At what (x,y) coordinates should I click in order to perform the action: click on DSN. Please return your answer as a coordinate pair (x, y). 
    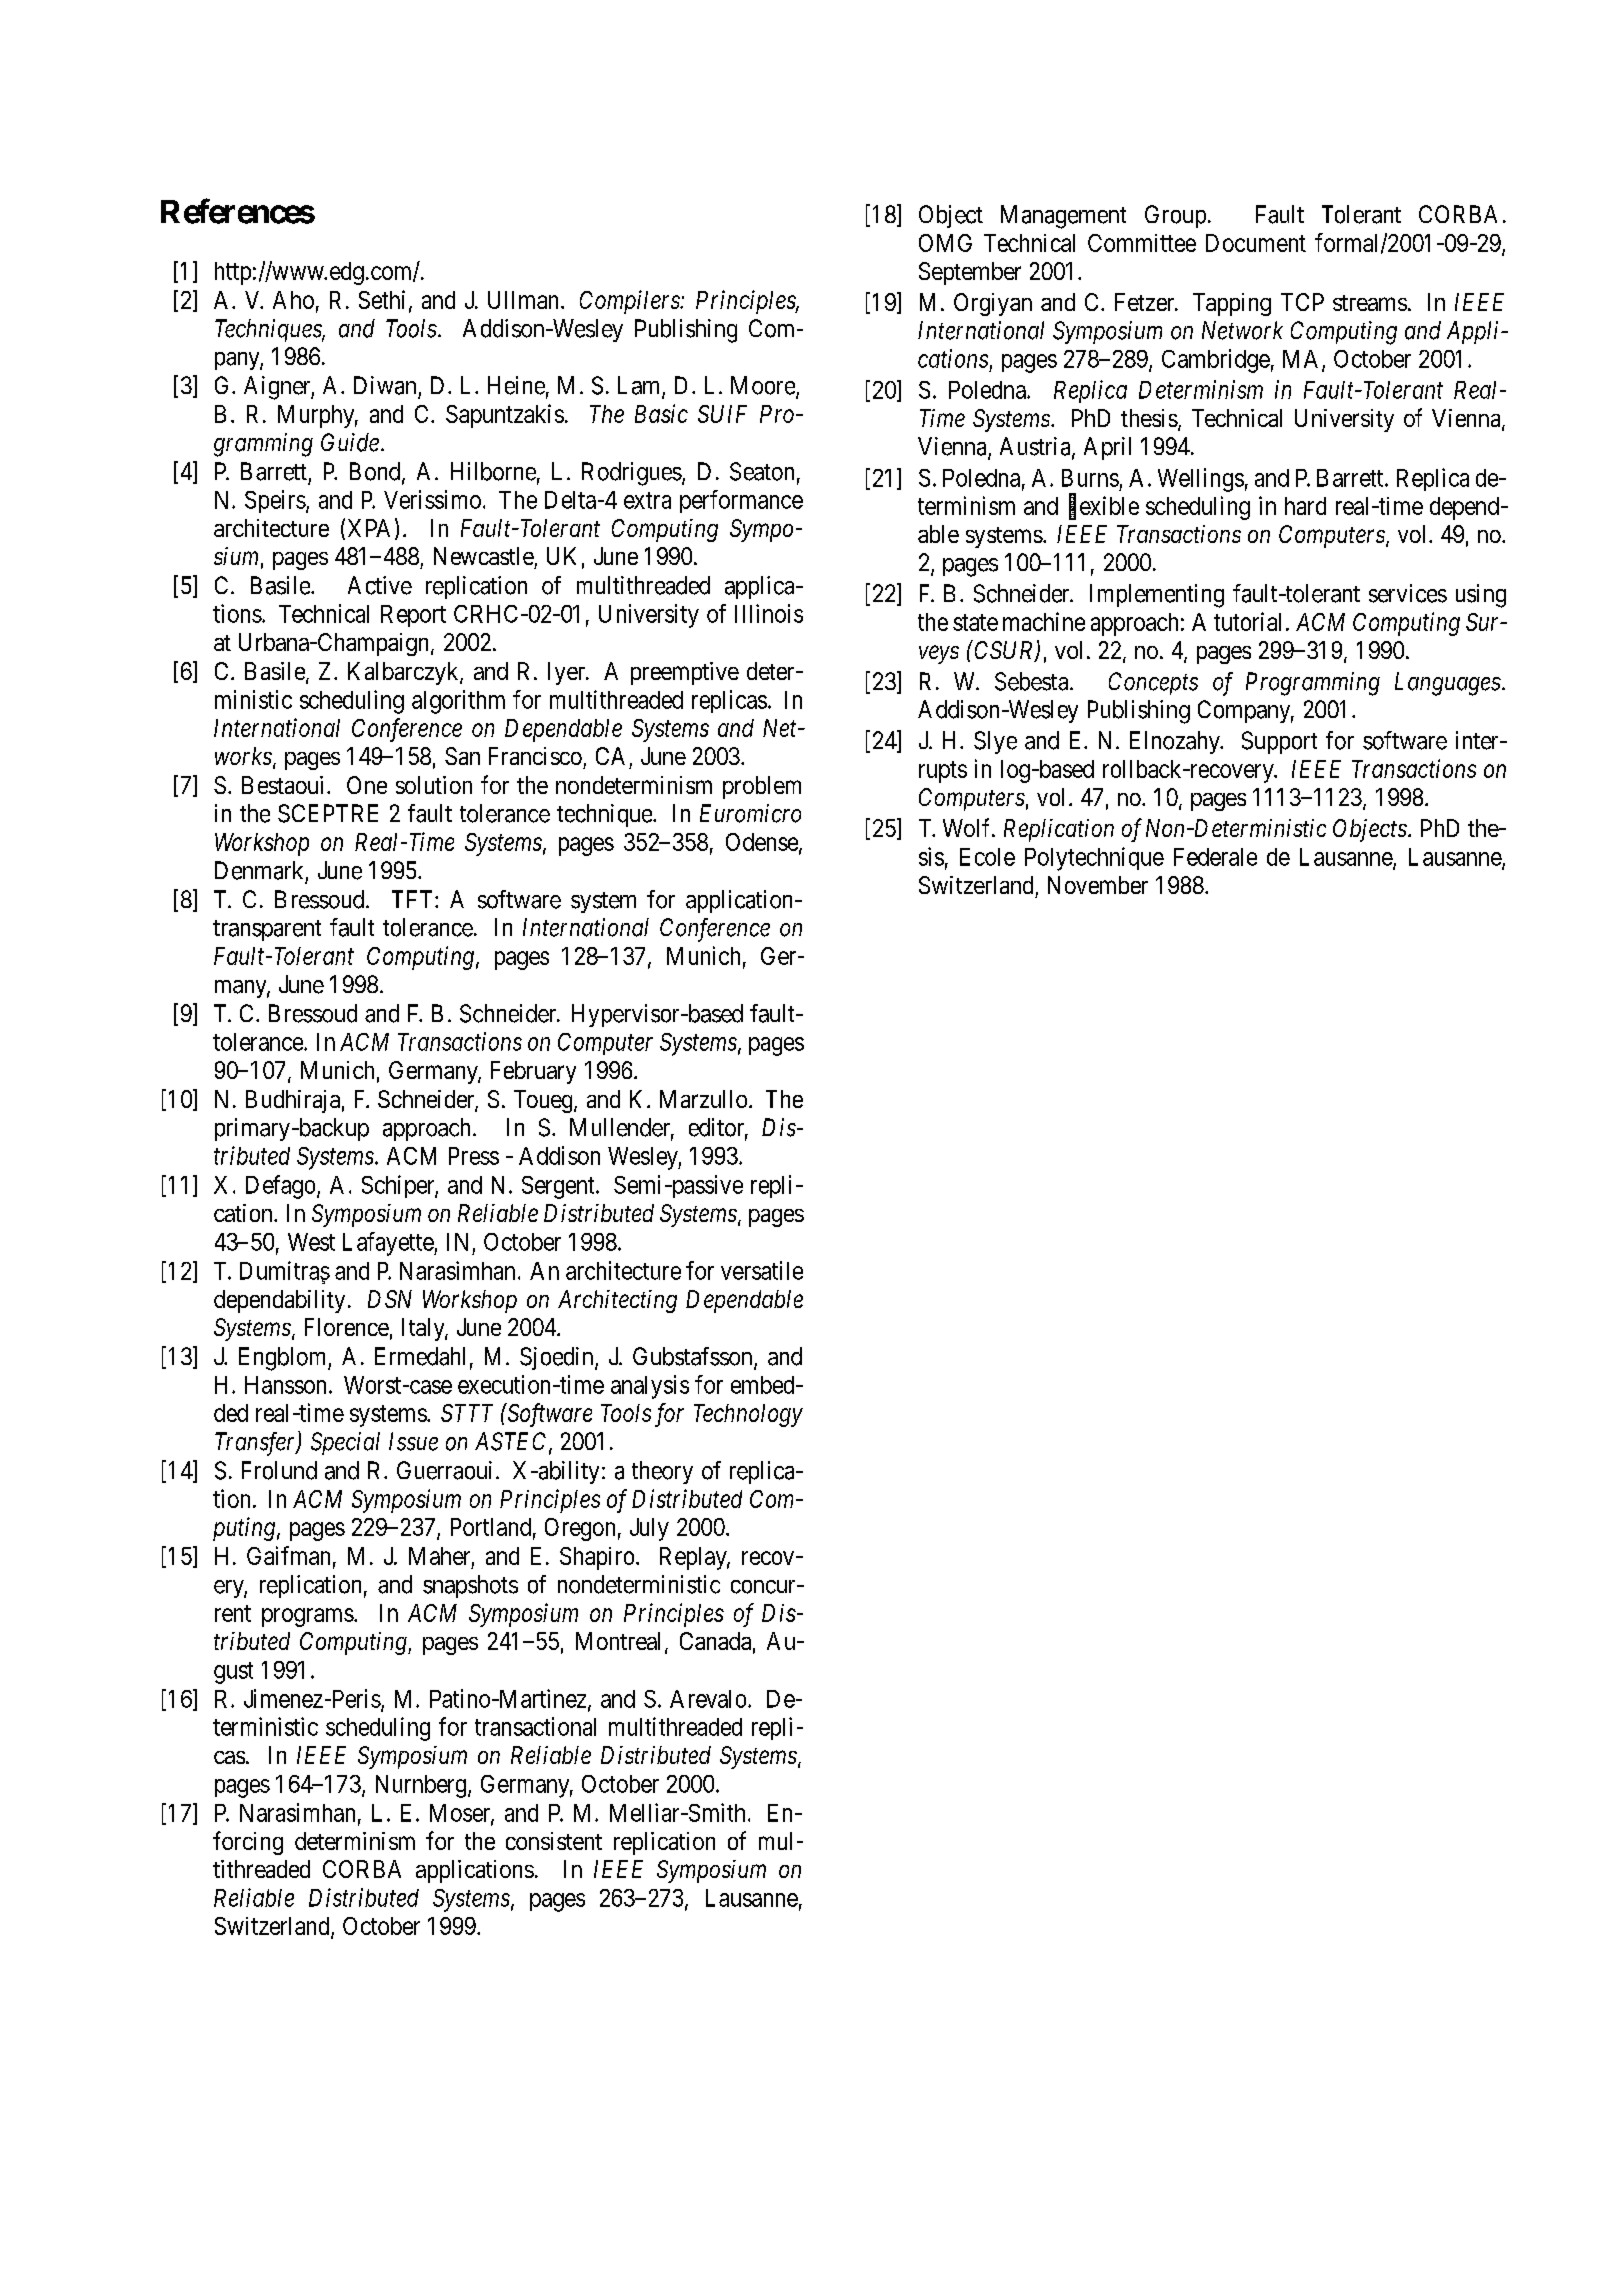
    Looking at the image, I should click on (390, 1299).
